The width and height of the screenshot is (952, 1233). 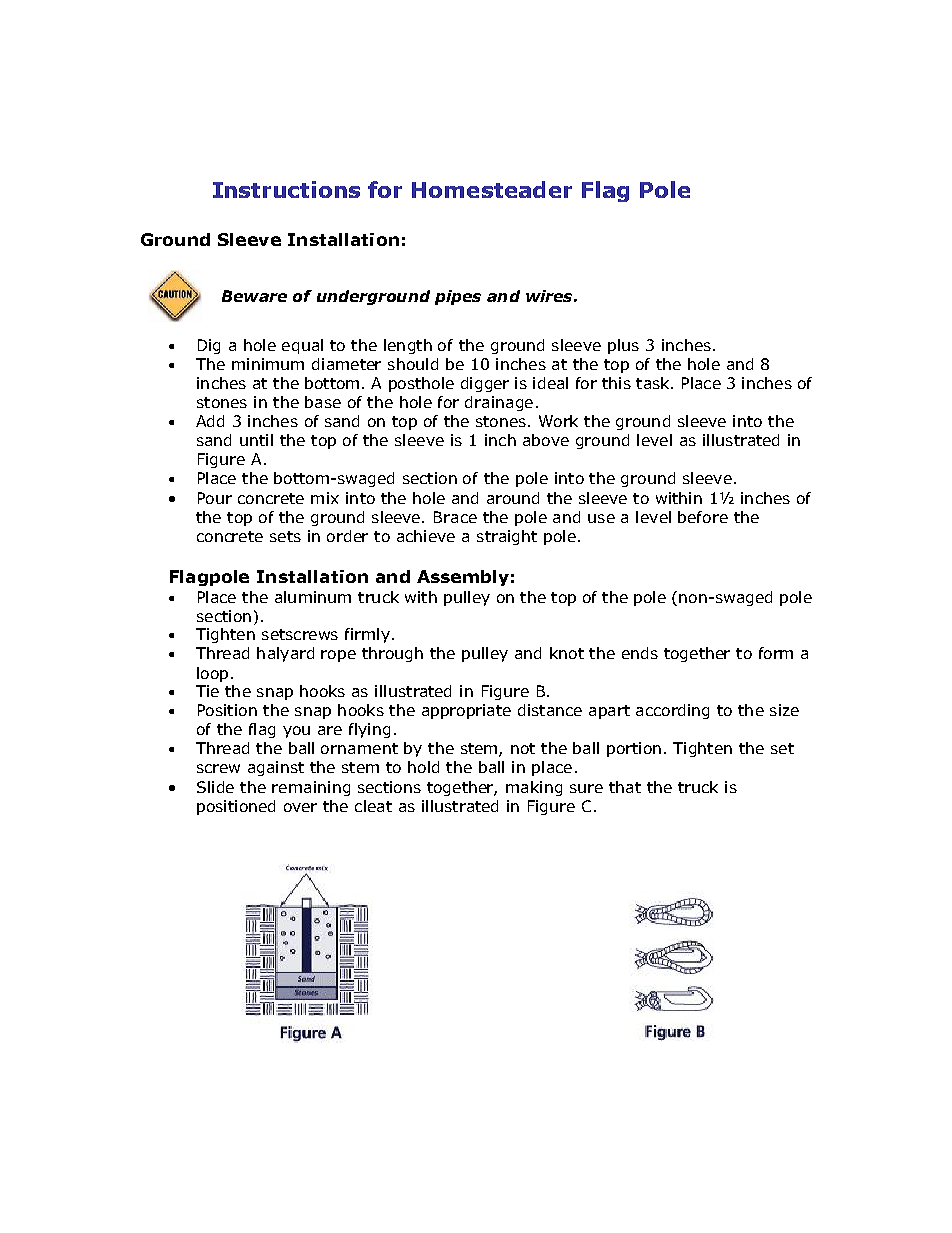 I want to click on Instructions, so click(x=286, y=189).
